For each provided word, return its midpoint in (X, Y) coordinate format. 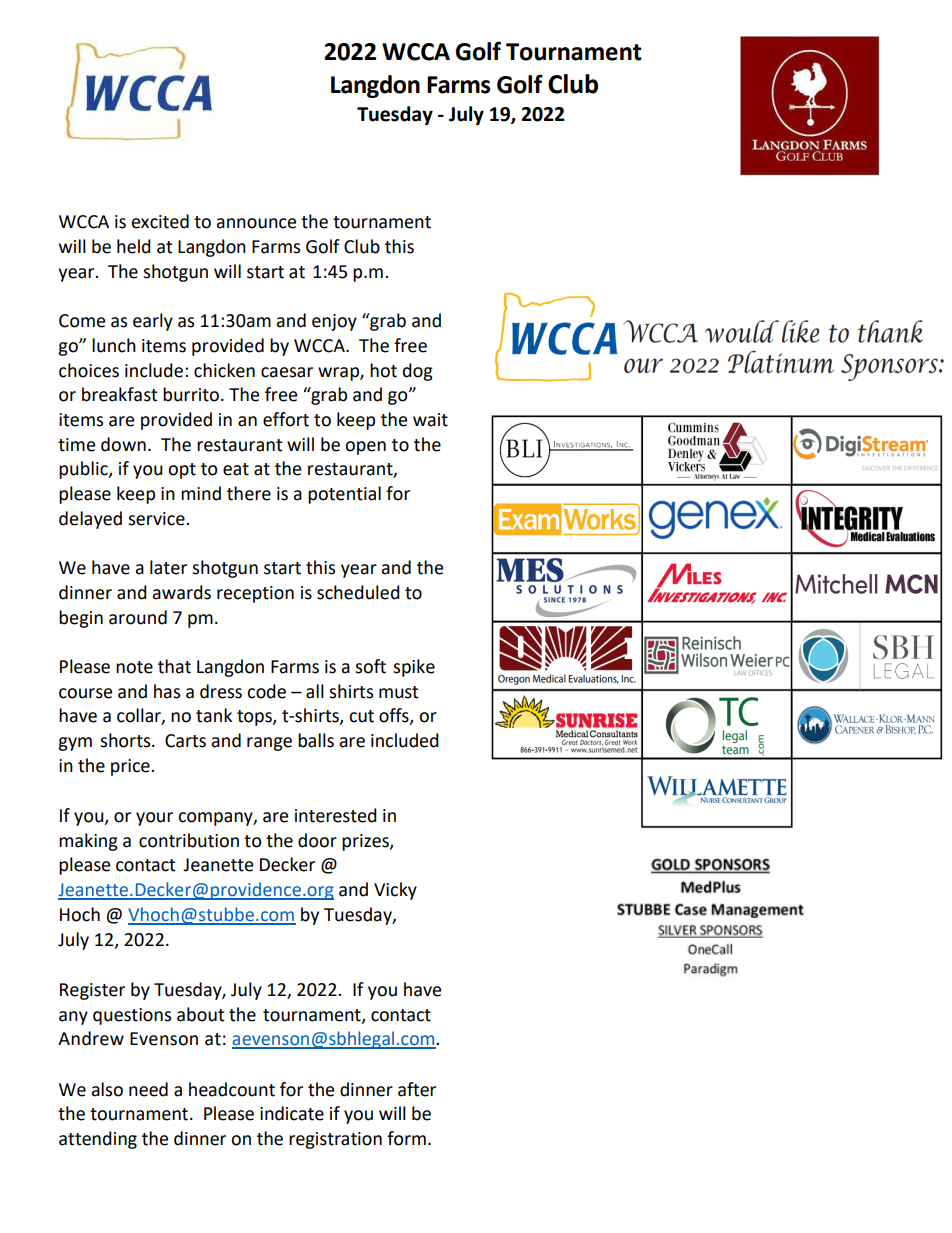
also (107, 1089)
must (398, 692)
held (134, 246)
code (266, 691)
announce (256, 223)
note (134, 667)
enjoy (334, 322)
